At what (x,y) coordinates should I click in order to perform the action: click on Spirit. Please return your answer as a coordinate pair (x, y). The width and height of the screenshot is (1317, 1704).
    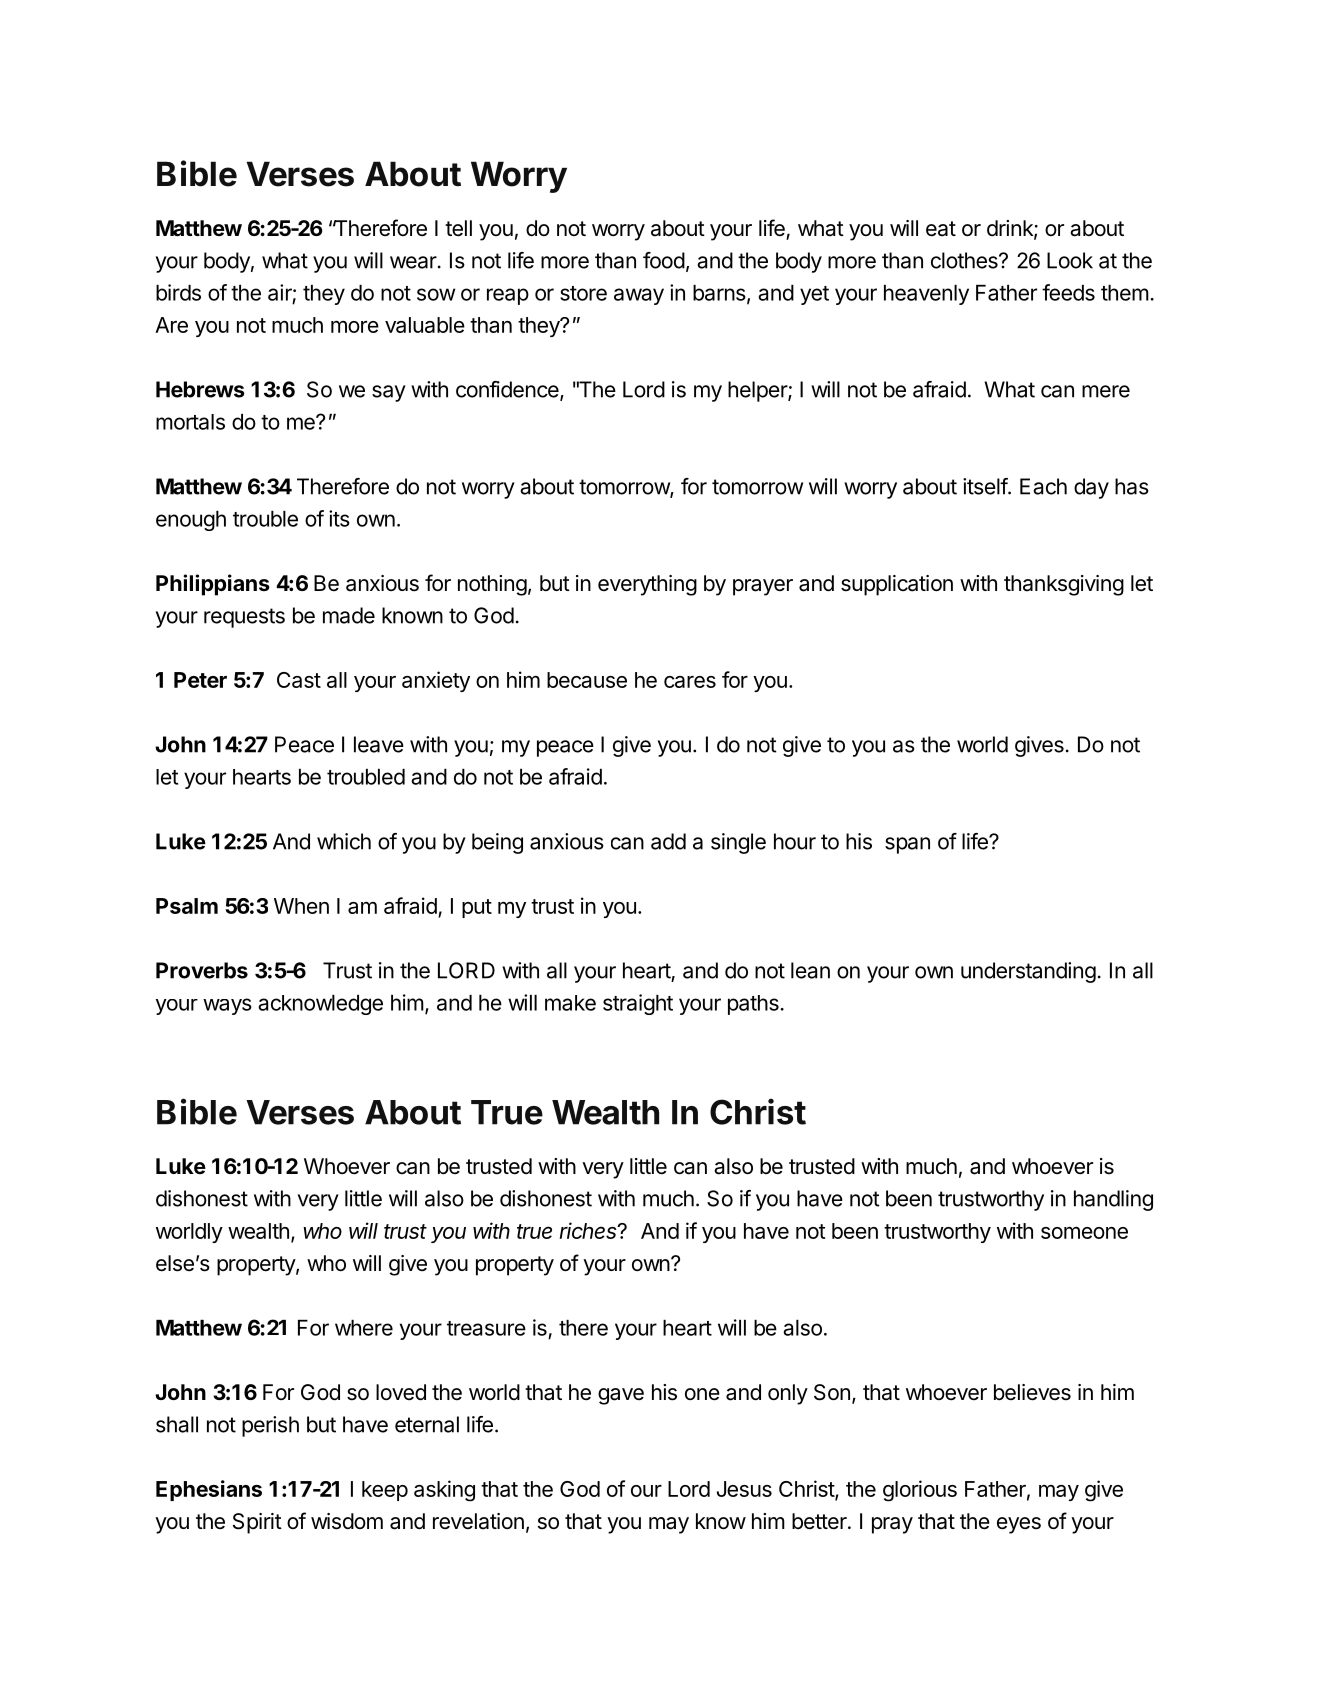
    Looking at the image, I should click on (257, 1523).
